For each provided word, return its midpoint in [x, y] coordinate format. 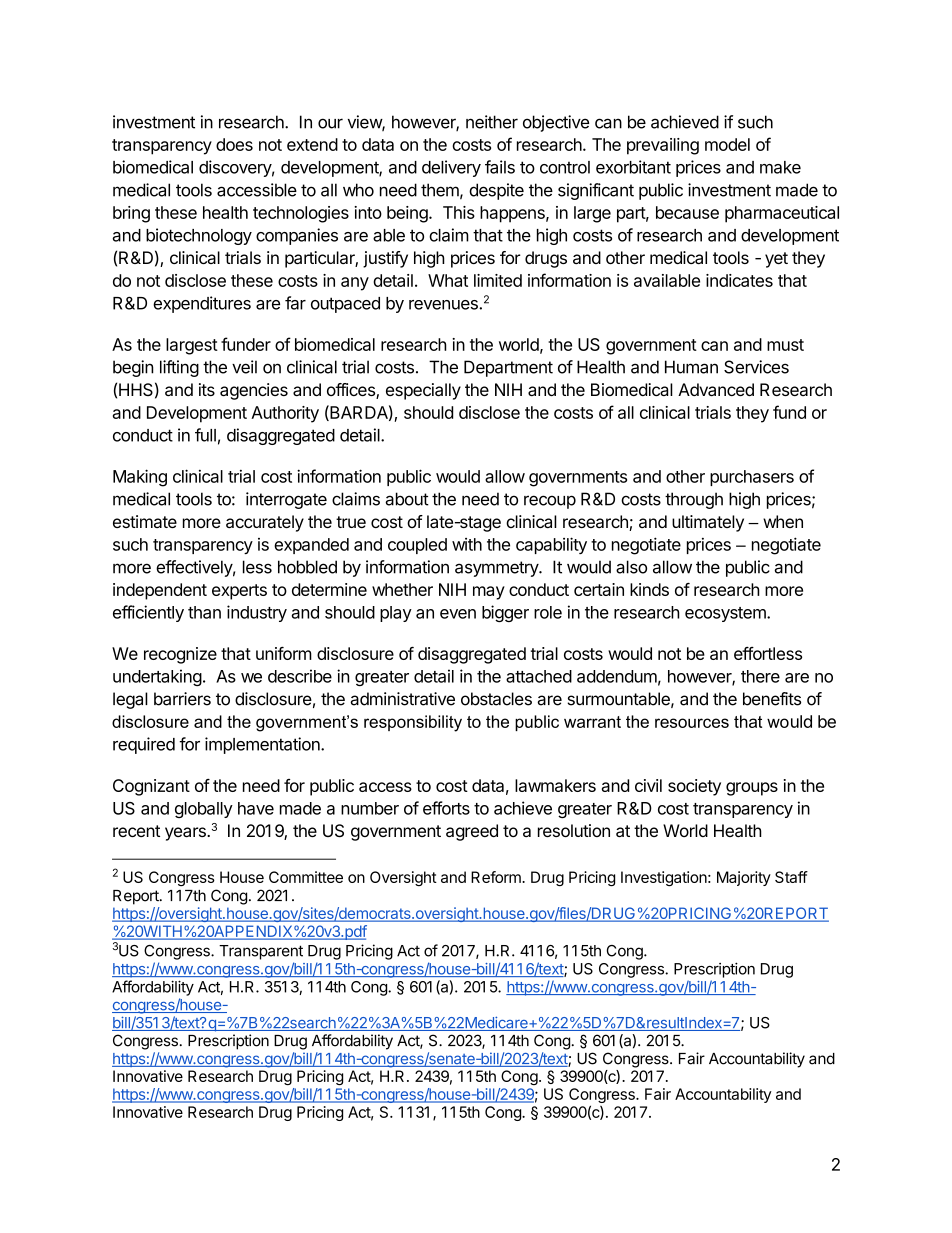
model [727, 144]
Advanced [716, 389]
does [234, 144]
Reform [497, 877]
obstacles [496, 699]
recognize [180, 655]
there [760, 676]
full [205, 435]
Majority [744, 878]
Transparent [261, 952]
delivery [451, 168]
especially [423, 391]
